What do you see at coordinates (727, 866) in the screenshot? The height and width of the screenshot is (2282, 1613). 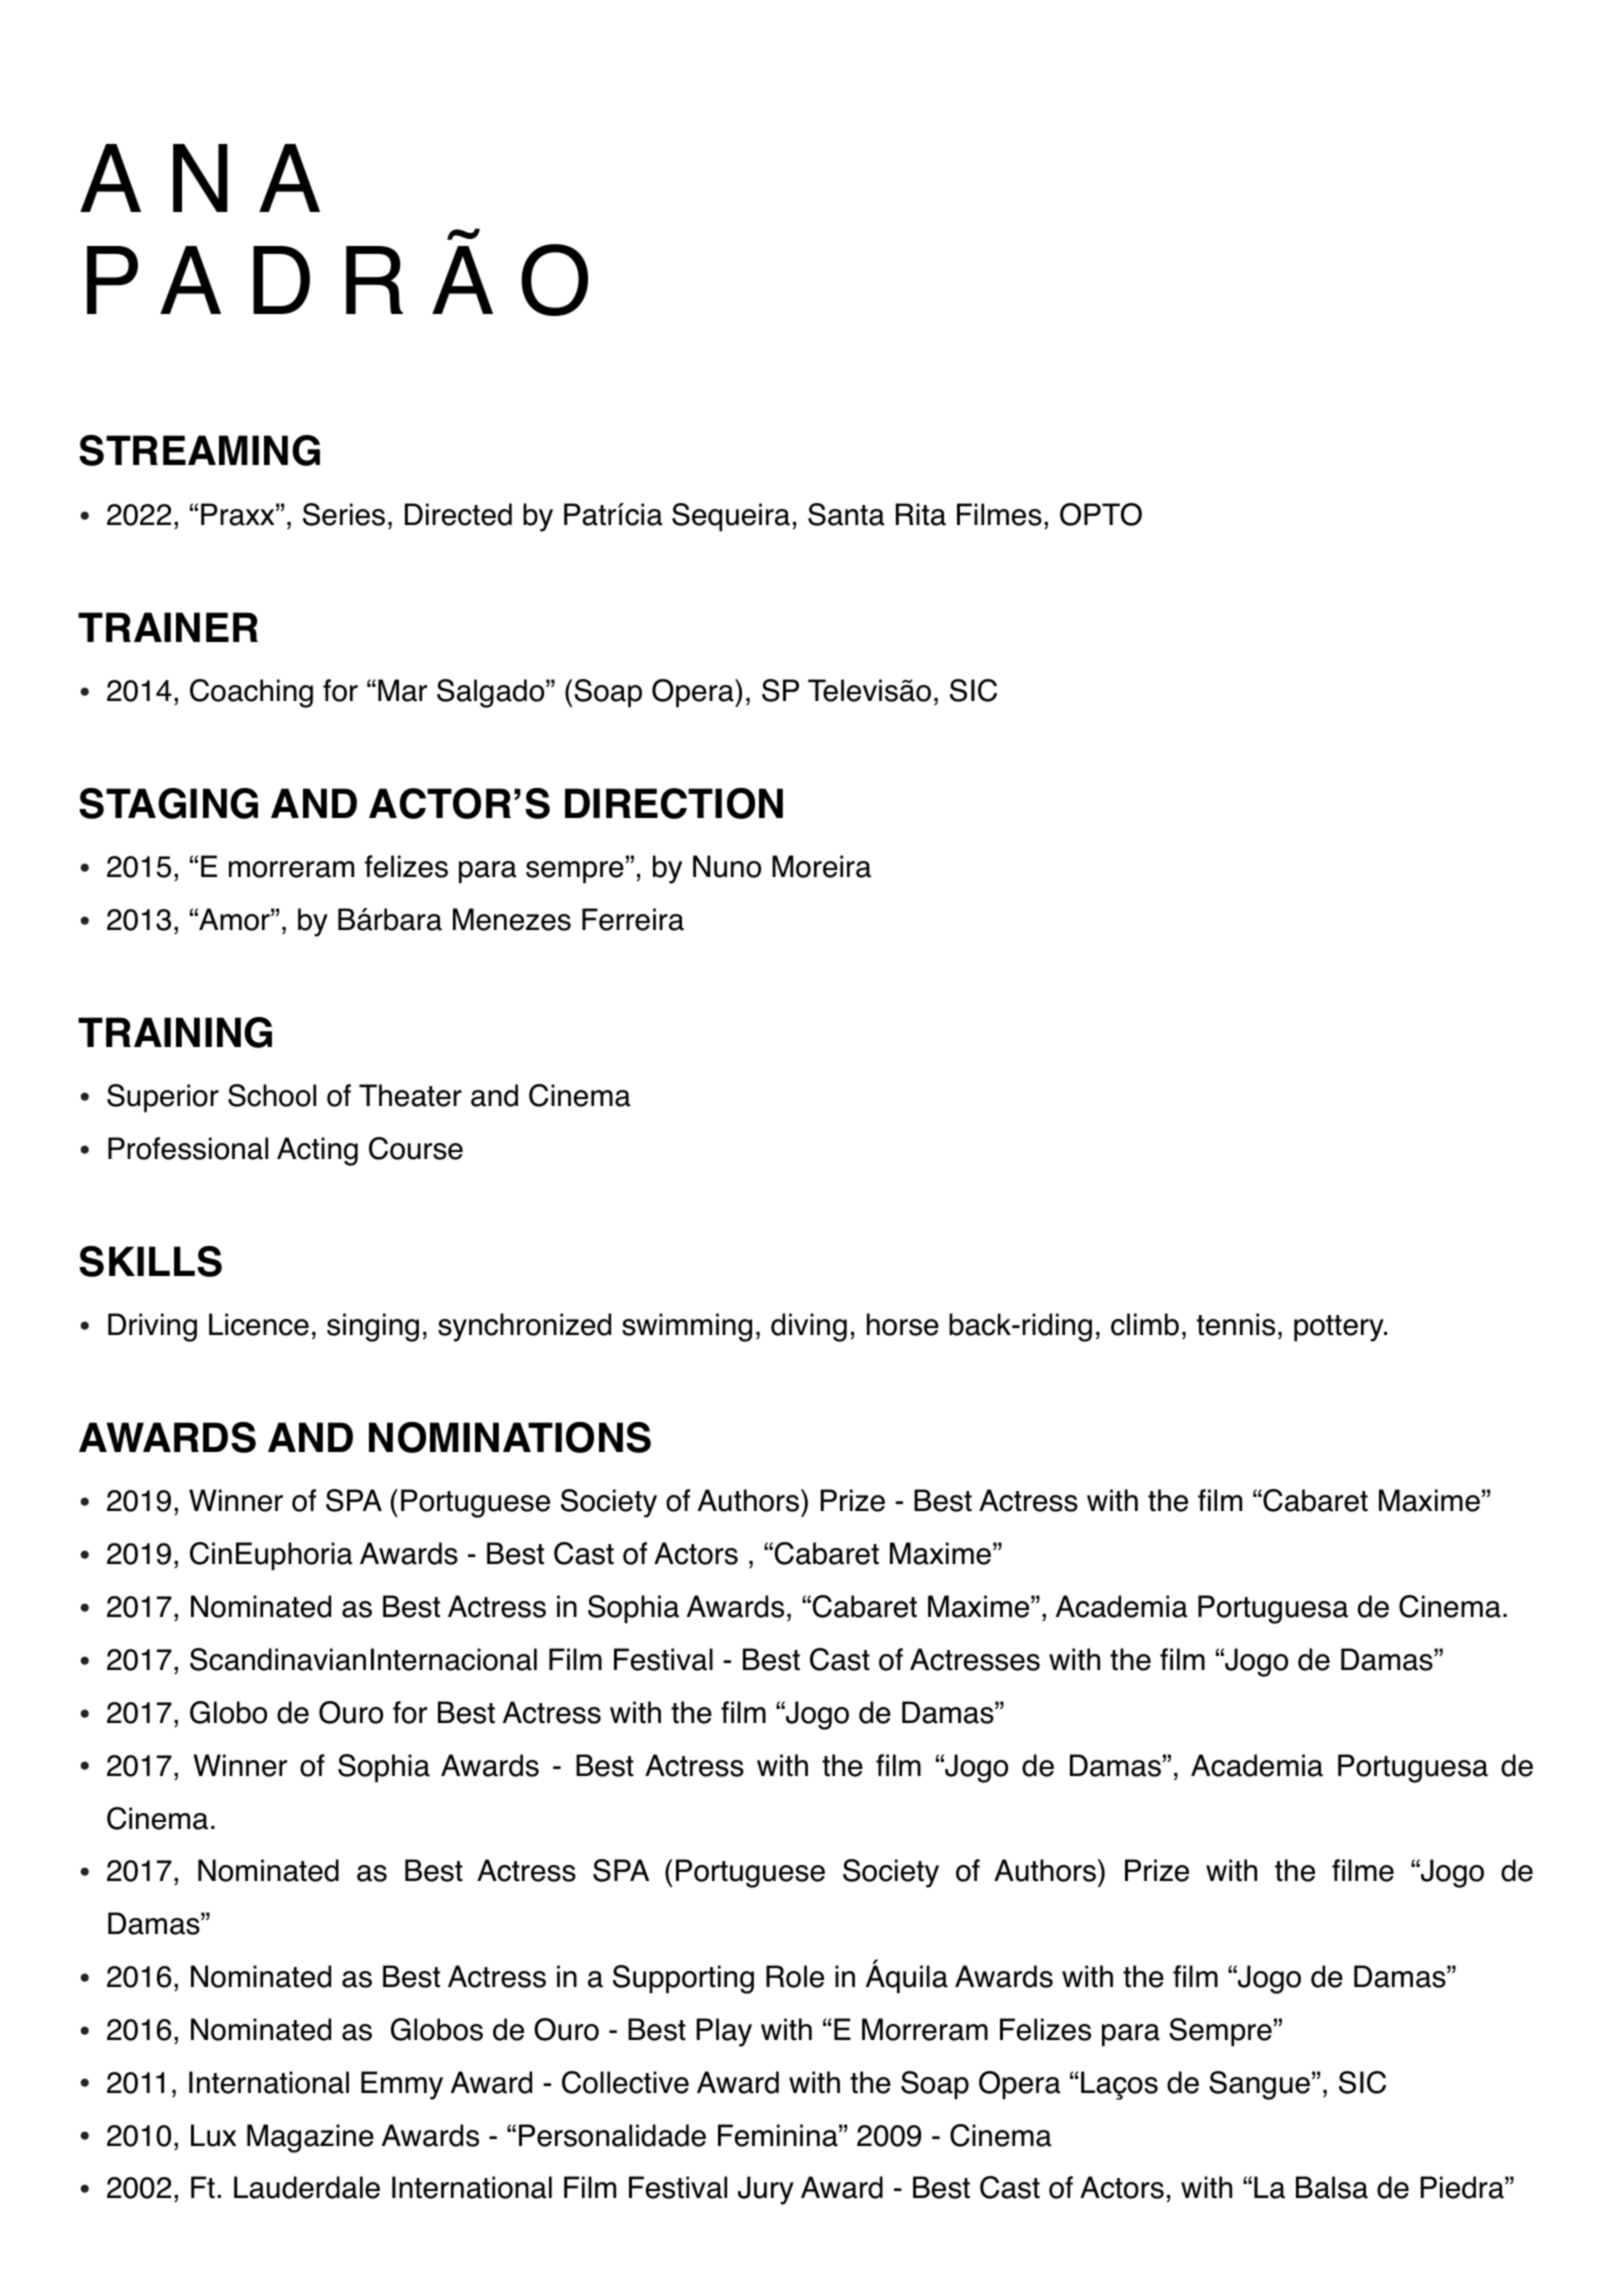 I see `Nuno` at bounding box center [727, 866].
